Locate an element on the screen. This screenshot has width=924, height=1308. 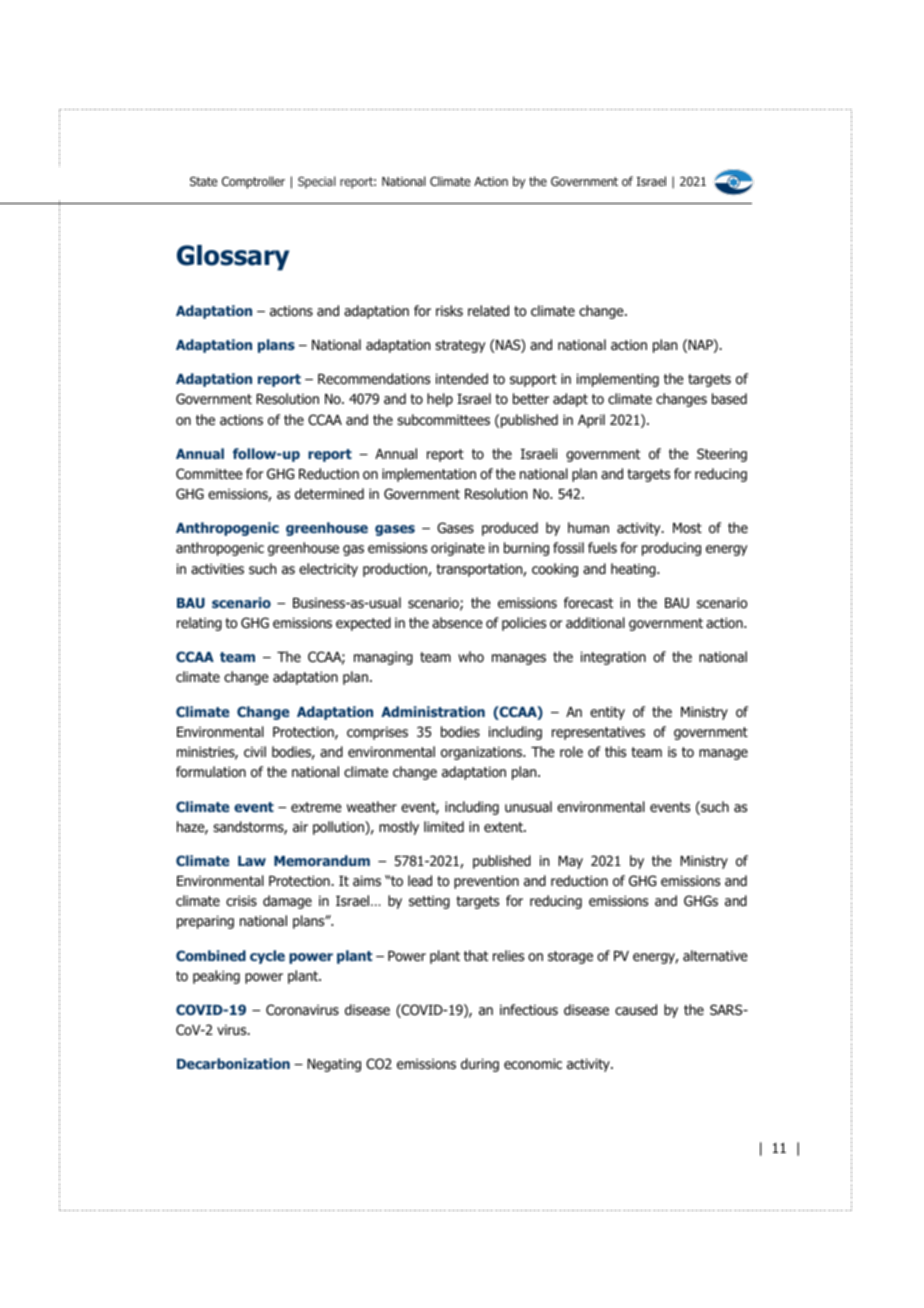
caused is located at coordinates (636, 1009).
